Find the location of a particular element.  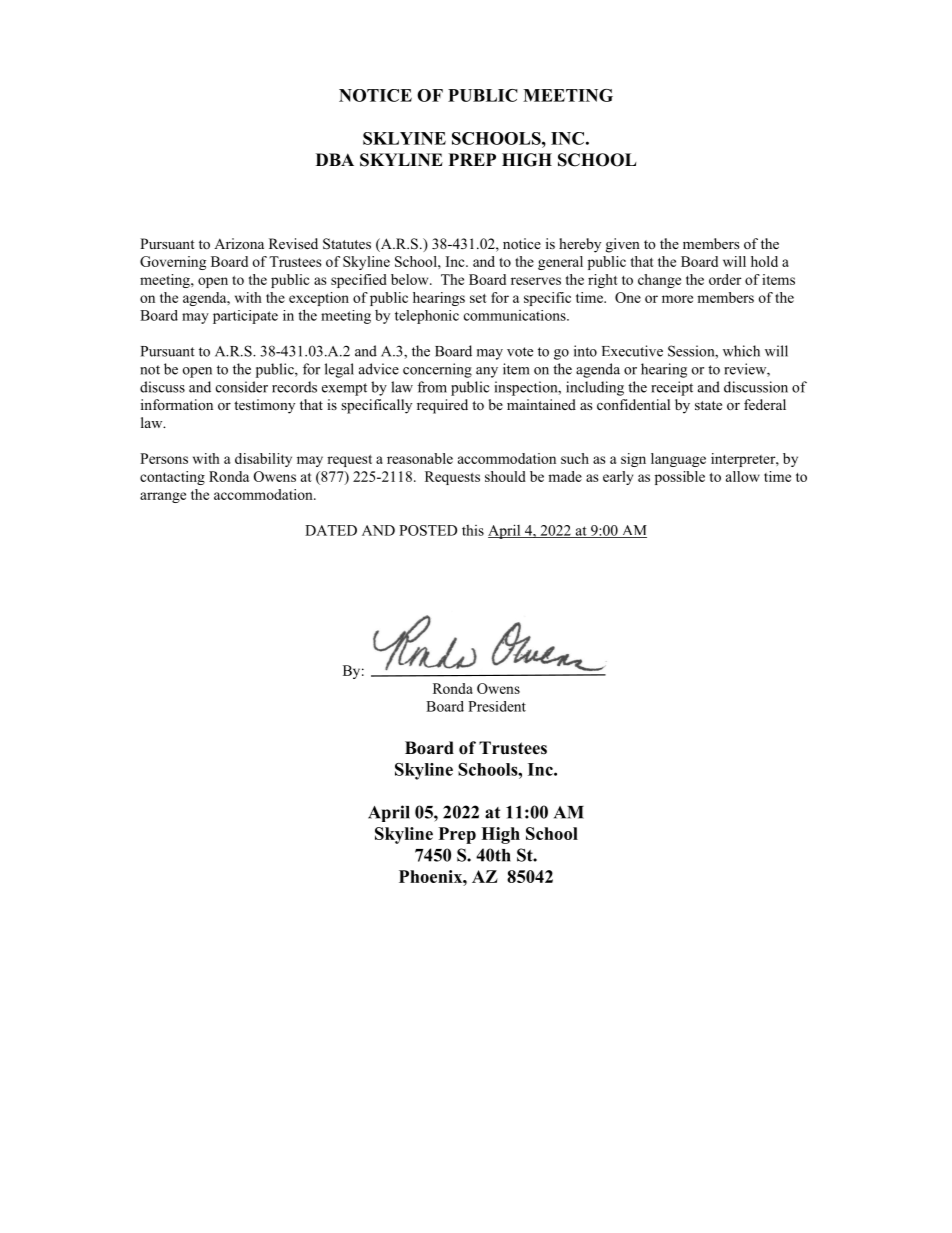

given is located at coordinates (623, 245).
